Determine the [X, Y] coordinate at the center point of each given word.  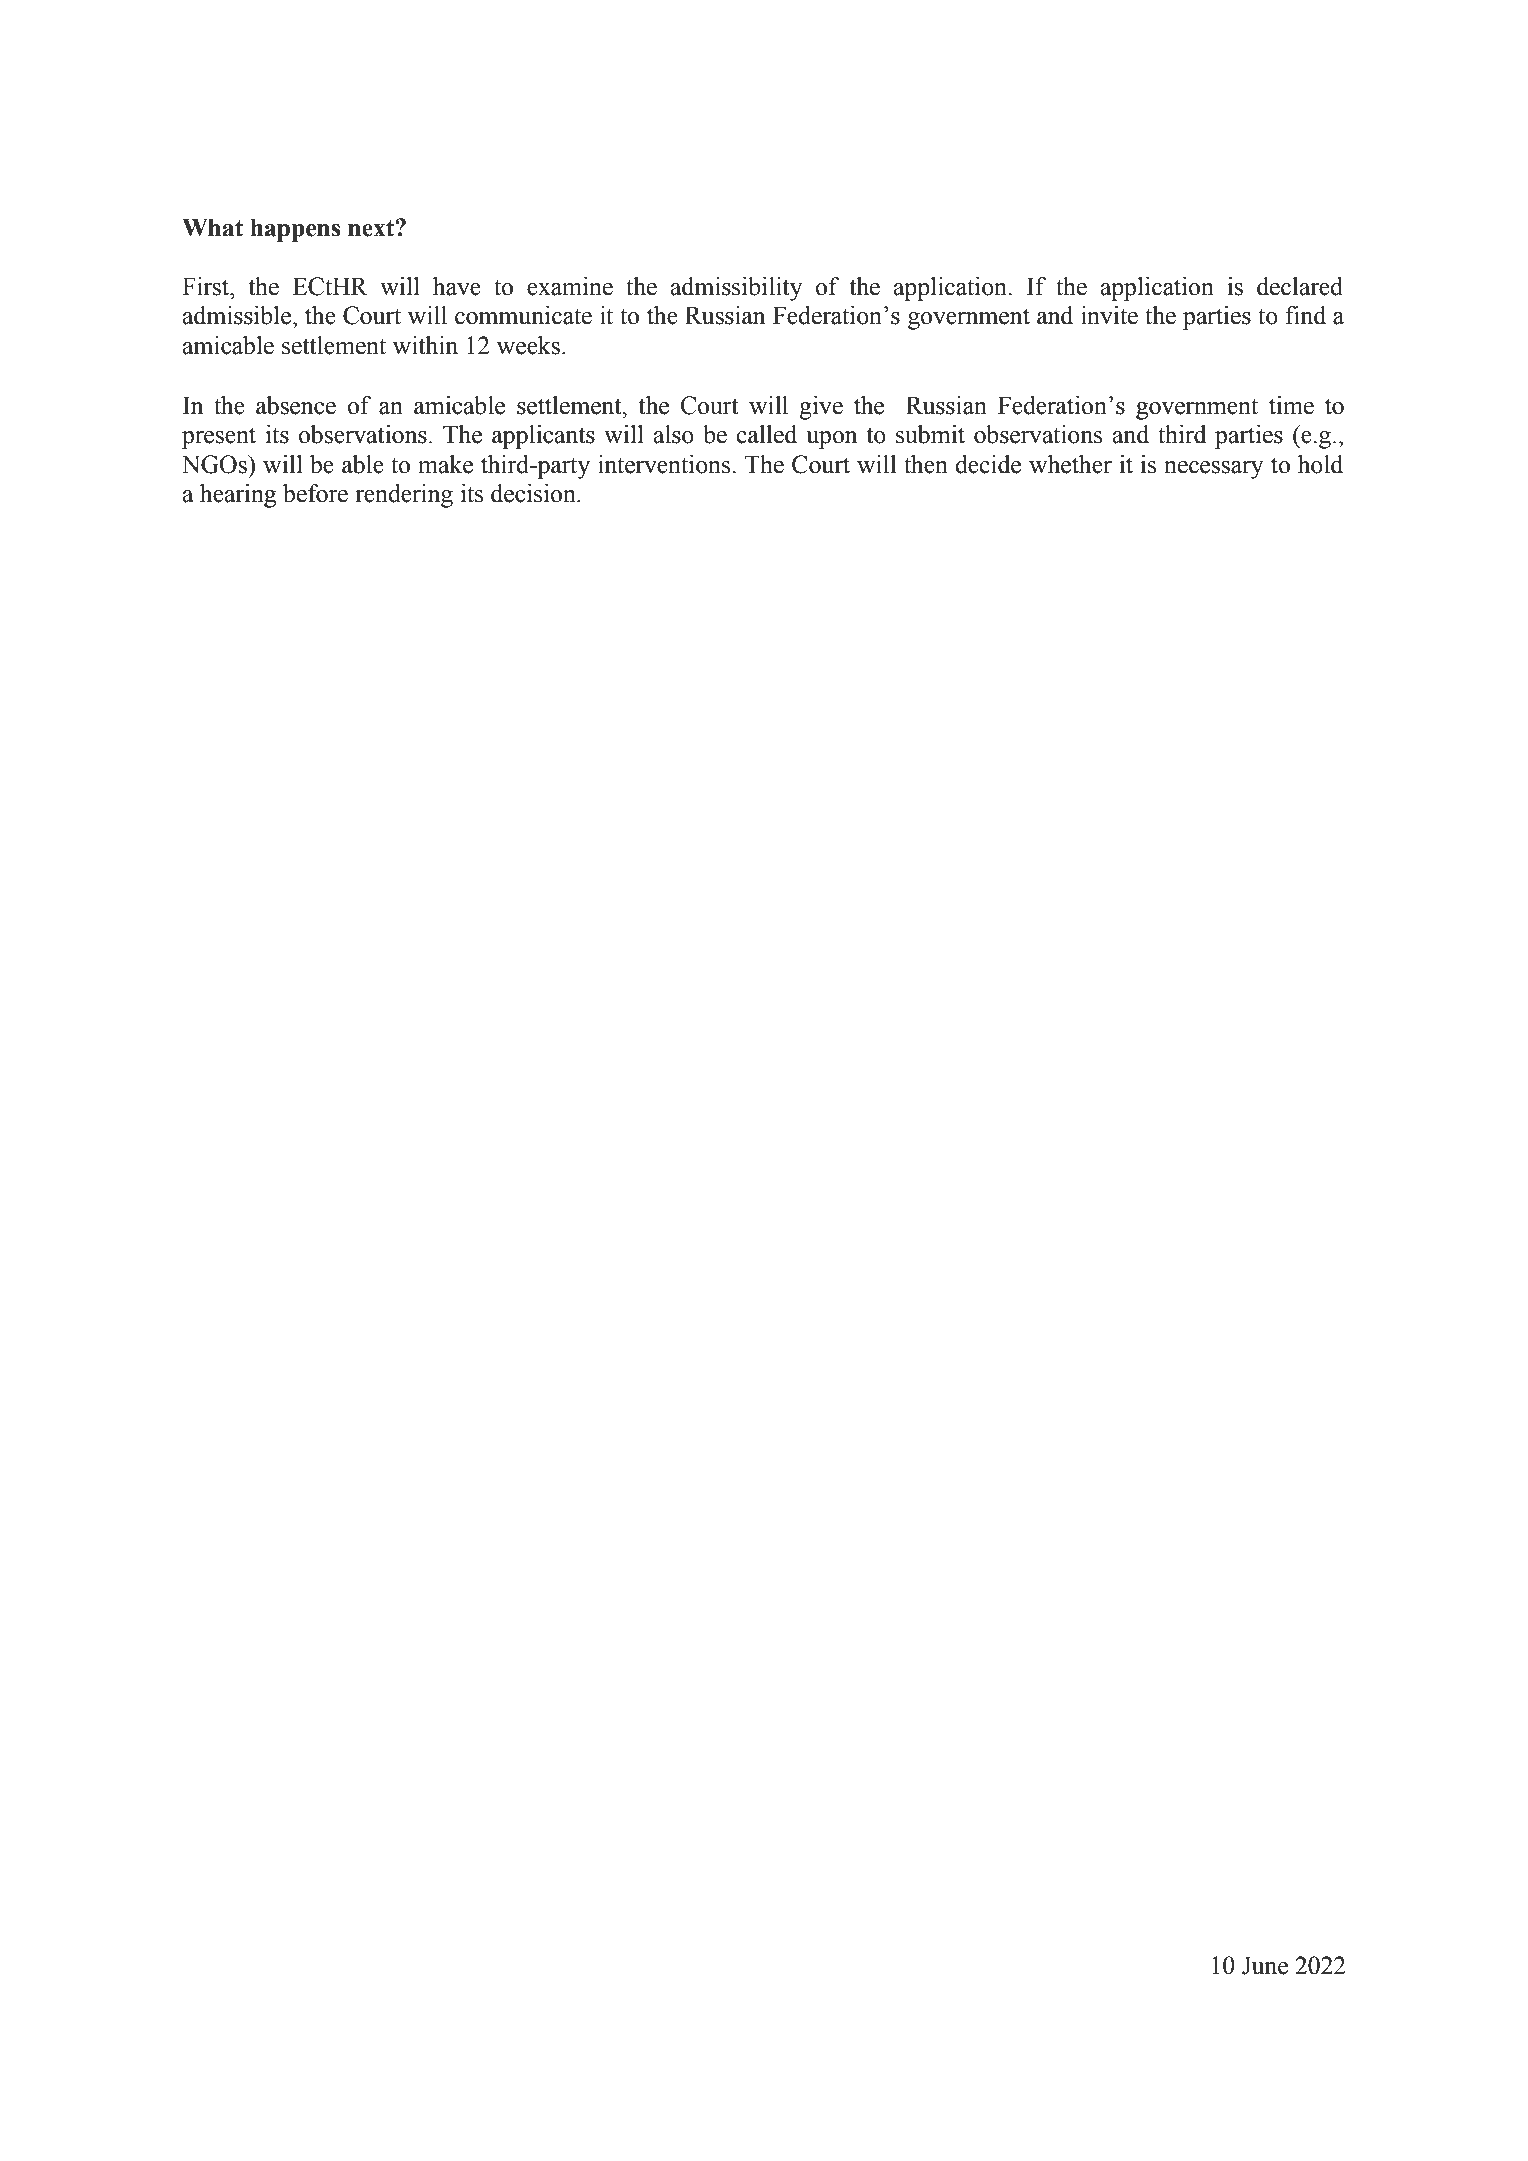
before [315, 493]
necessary [1214, 470]
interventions [665, 464]
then [926, 464]
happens [295, 230]
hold [1320, 464]
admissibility [737, 289]
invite [1109, 315]
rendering [404, 496]
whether [1070, 464]
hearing [238, 496]
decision [534, 493]
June [1265, 1965]
